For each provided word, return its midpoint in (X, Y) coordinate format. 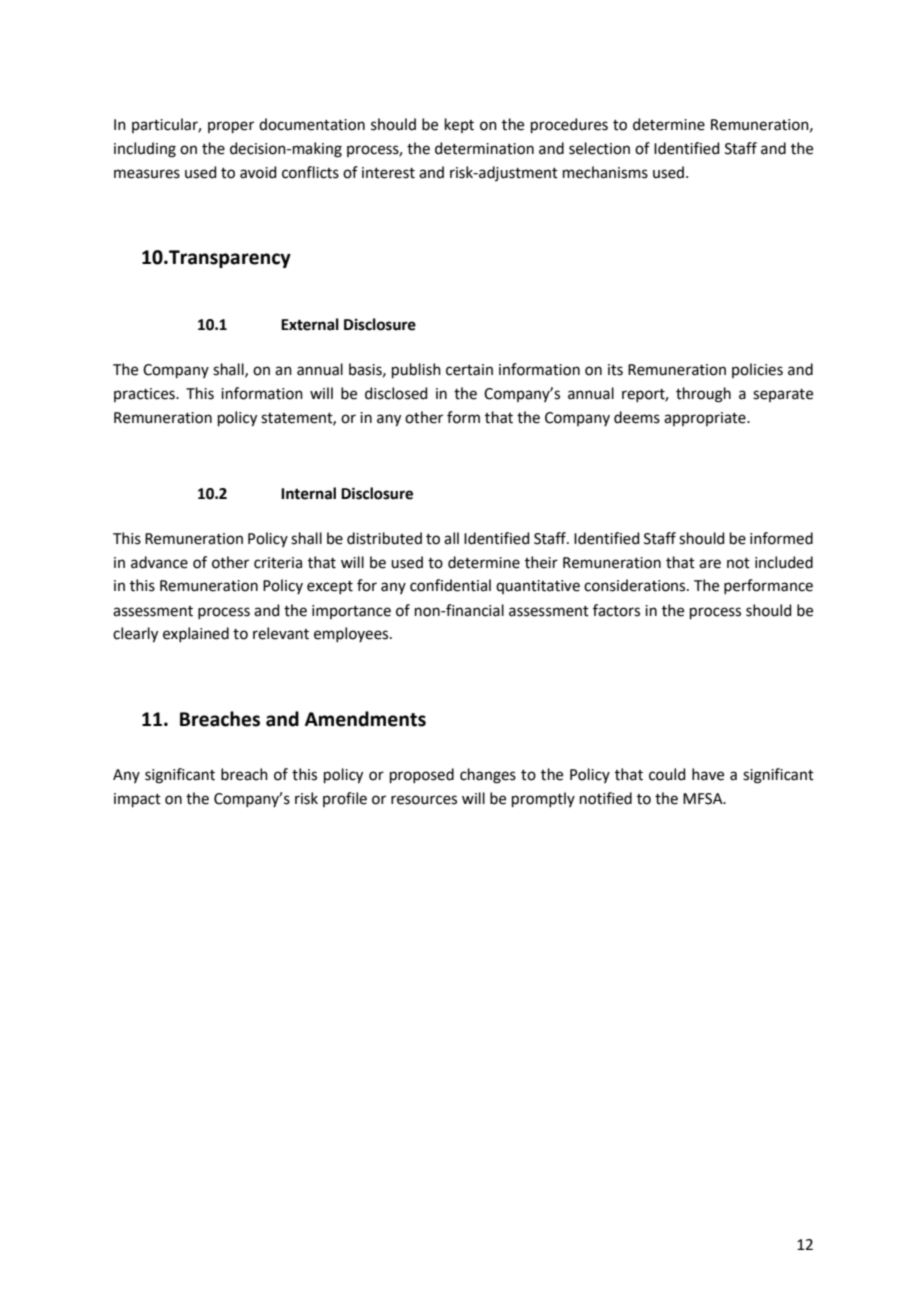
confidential (450, 585)
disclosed (396, 393)
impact (137, 800)
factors (616, 610)
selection (599, 148)
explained (196, 634)
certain (469, 370)
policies (757, 370)
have (708, 774)
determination (484, 148)
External (310, 324)
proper (231, 127)
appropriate (706, 419)
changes (488, 776)
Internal (308, 493)
